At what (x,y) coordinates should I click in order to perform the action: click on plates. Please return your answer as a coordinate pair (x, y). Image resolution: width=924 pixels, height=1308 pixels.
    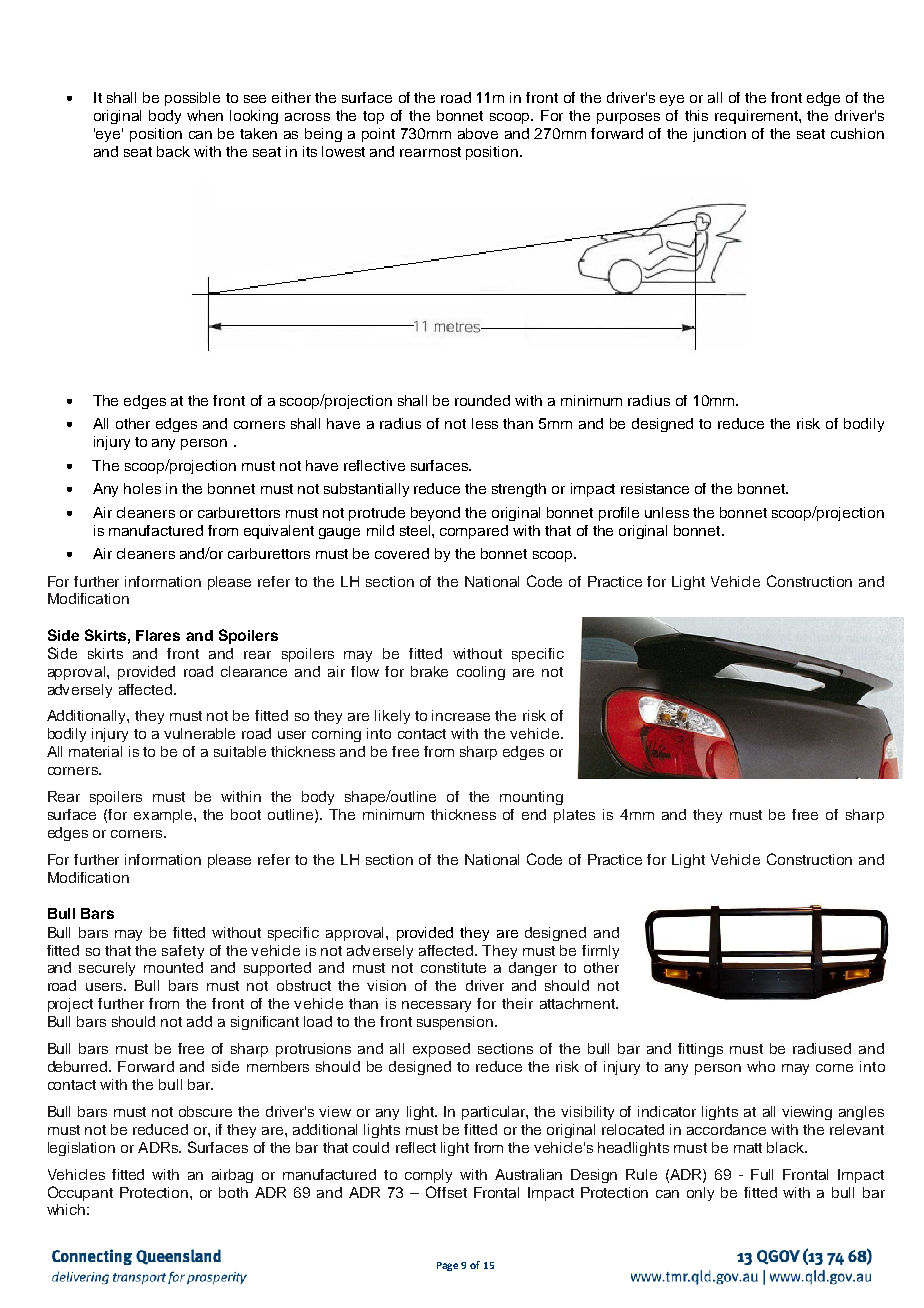
    Looking at the image, I should click on (574, 816).
